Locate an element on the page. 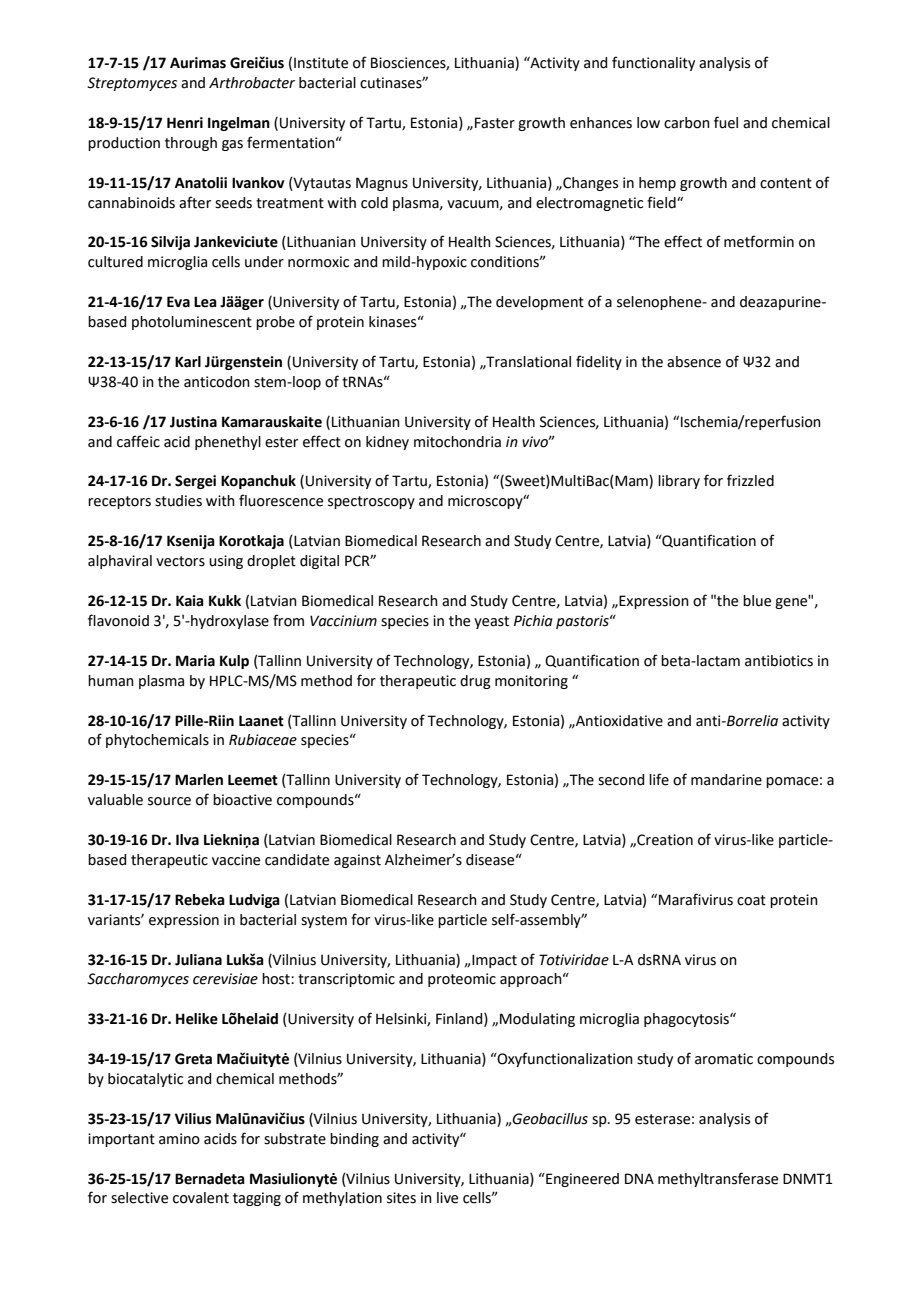 This page has height=1308, width=924. amino is located at coordinates (179, 1139).
